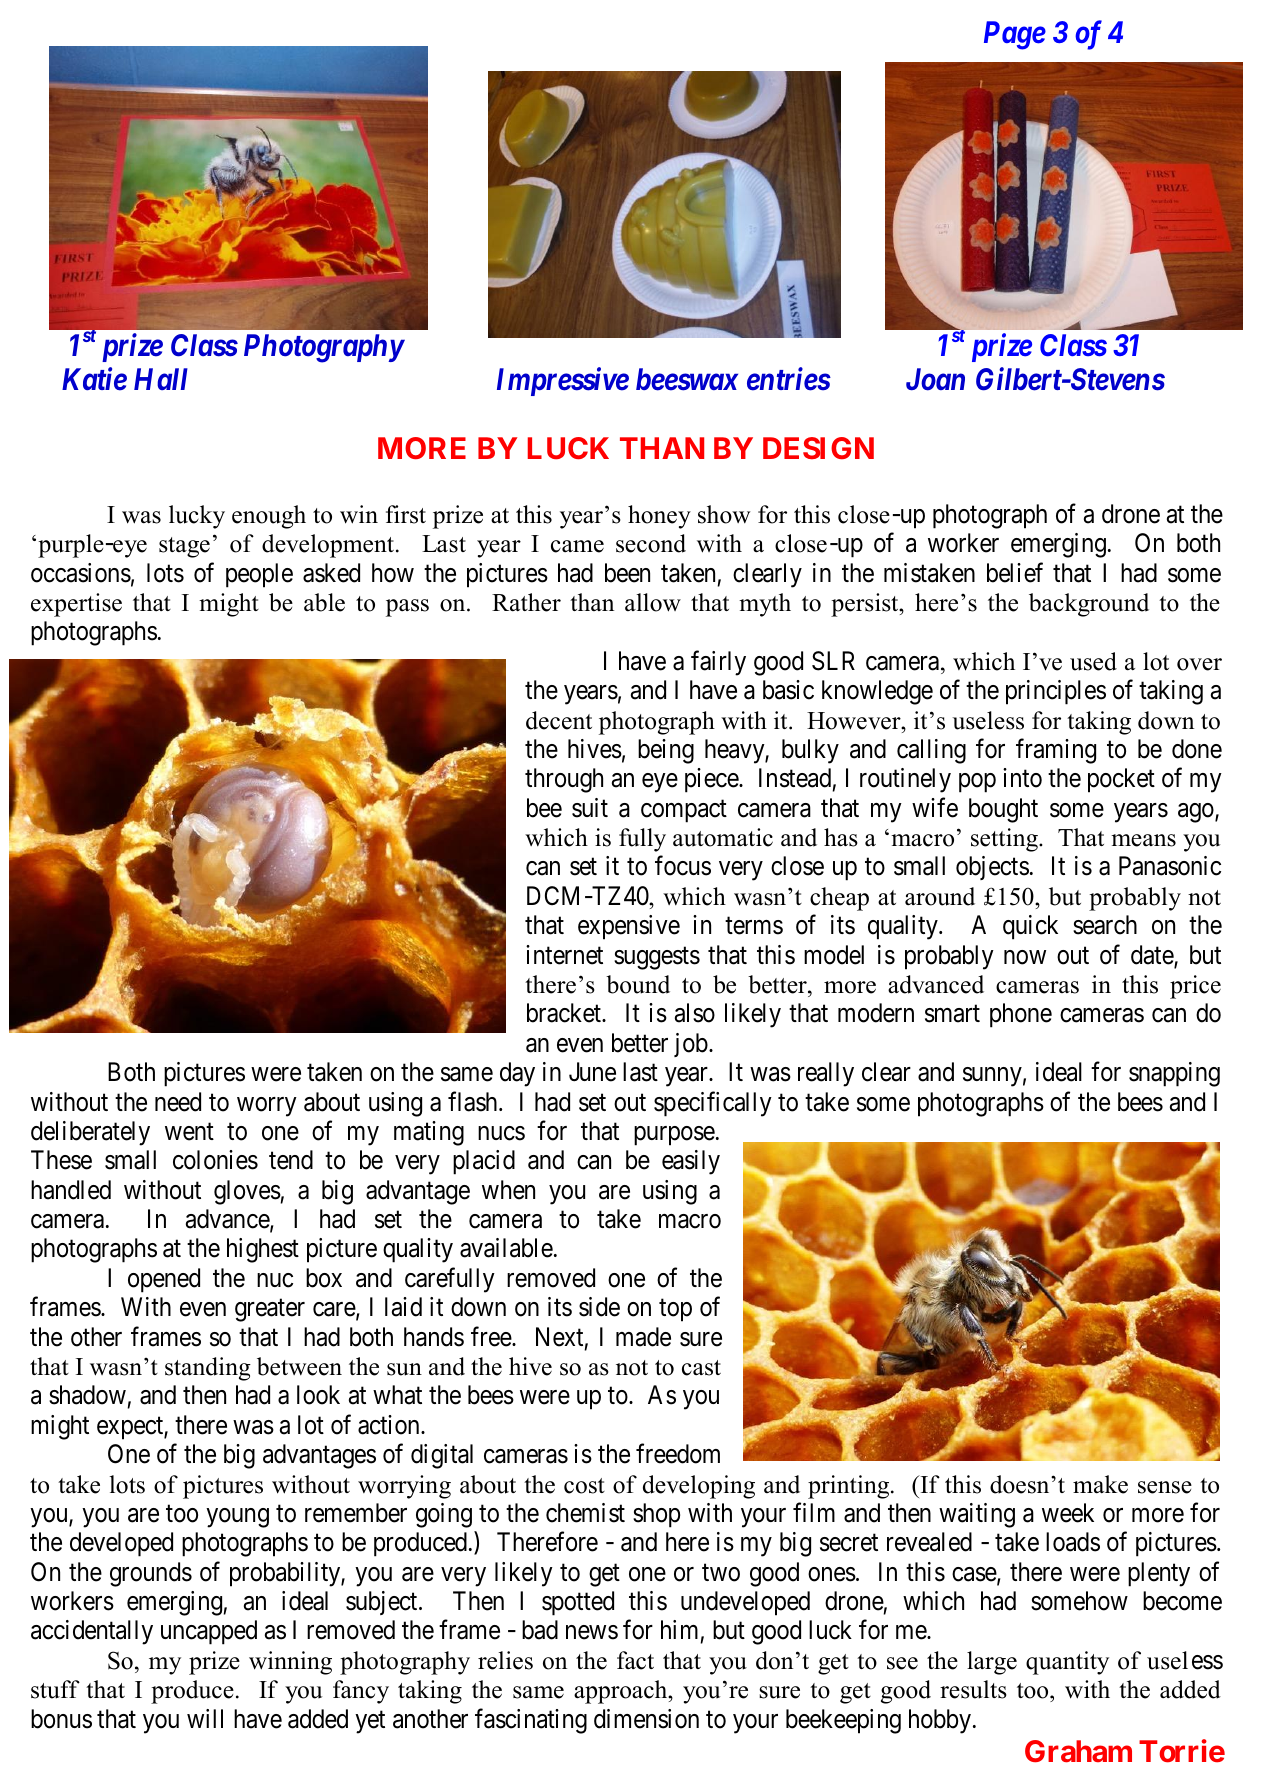 The image size is (1267, 1792). What do you see at coordinates (935, 380) in the screenshot?
I see `Joan` at bounding box center [935, 380].
